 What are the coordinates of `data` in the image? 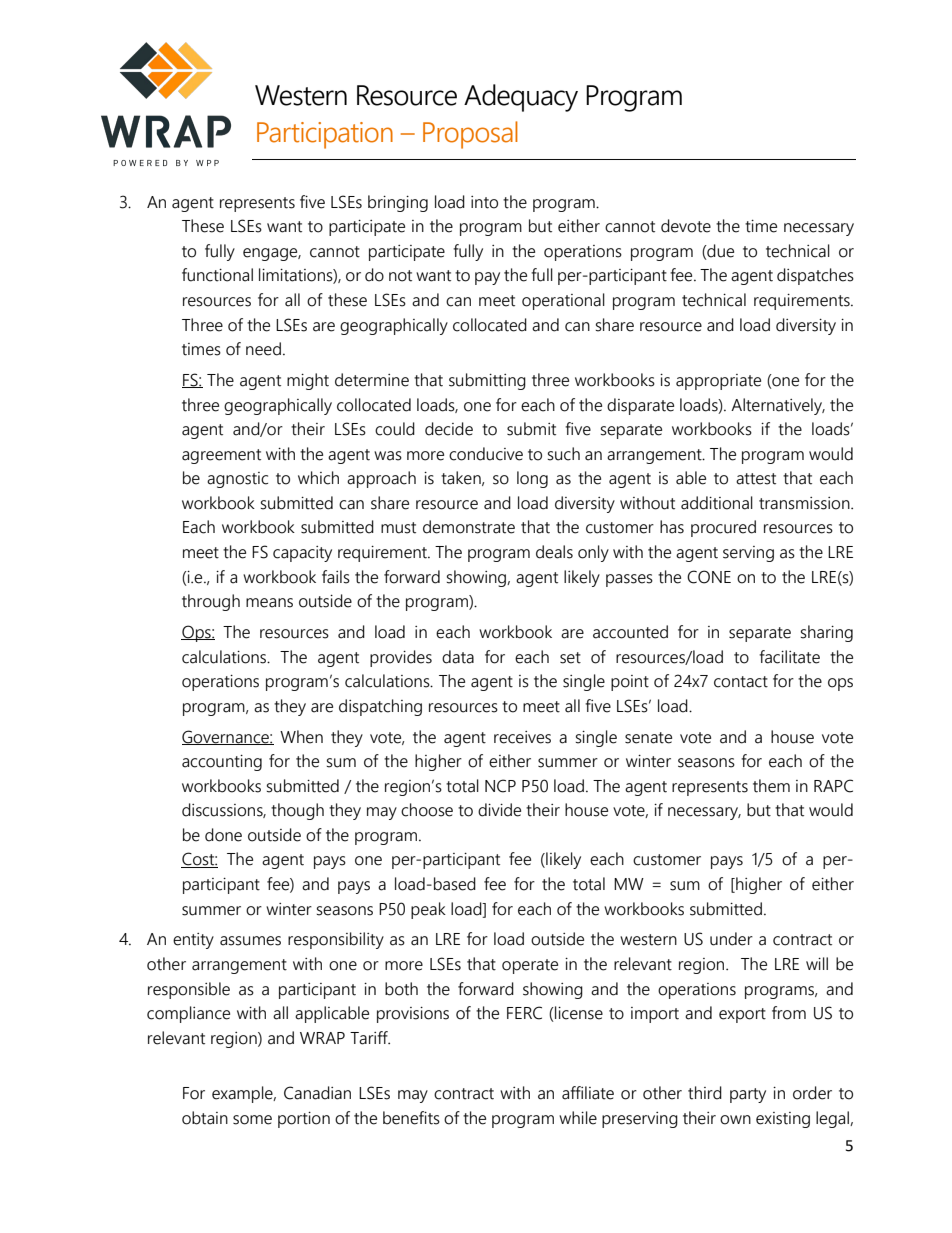 It's located at (458, 657).
